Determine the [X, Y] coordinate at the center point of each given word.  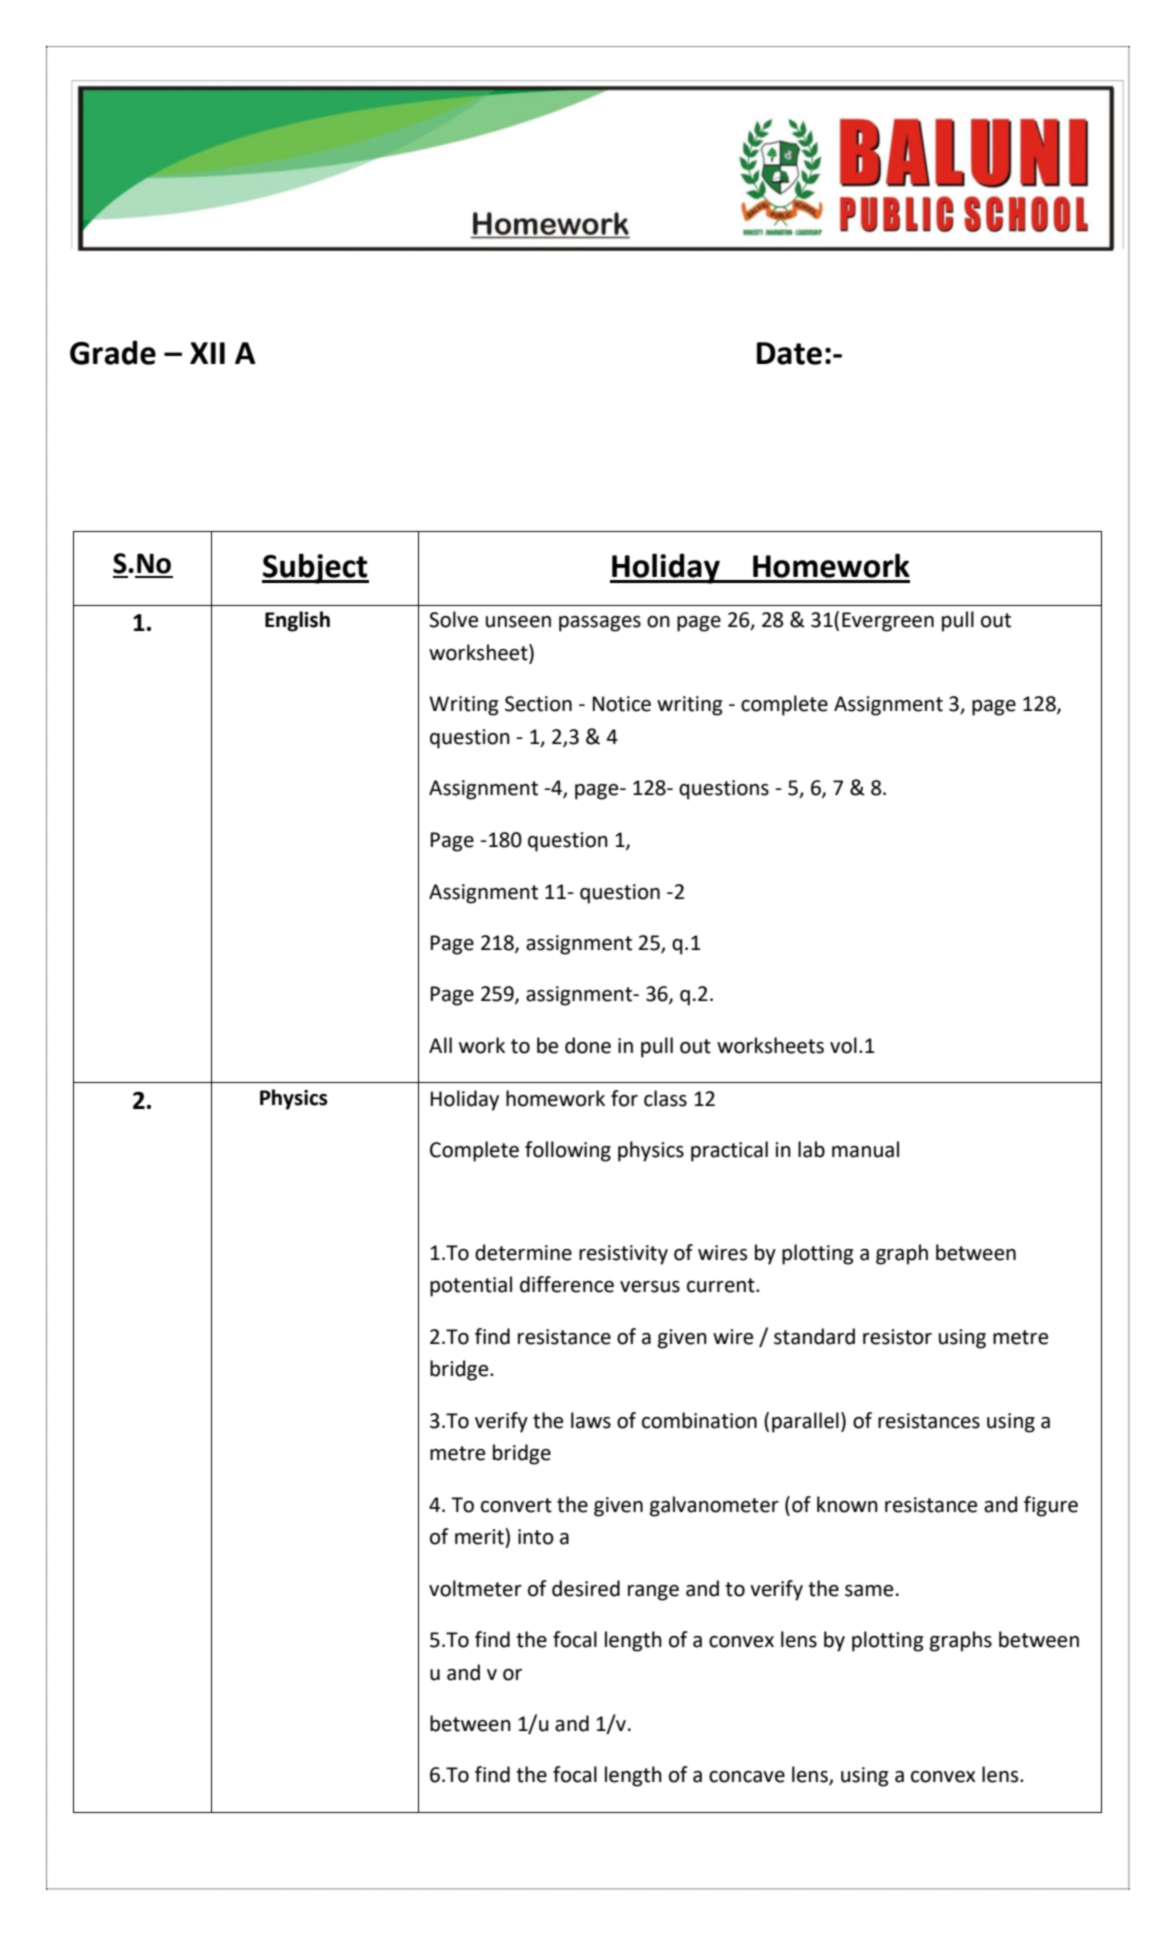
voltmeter [475, 1588]
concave [747, 1777]
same [869, 1591]
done [588, 1045]
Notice [622, 704]
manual [865, 1149]
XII [207, 353]
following [568, 1151]
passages [600, 624]
